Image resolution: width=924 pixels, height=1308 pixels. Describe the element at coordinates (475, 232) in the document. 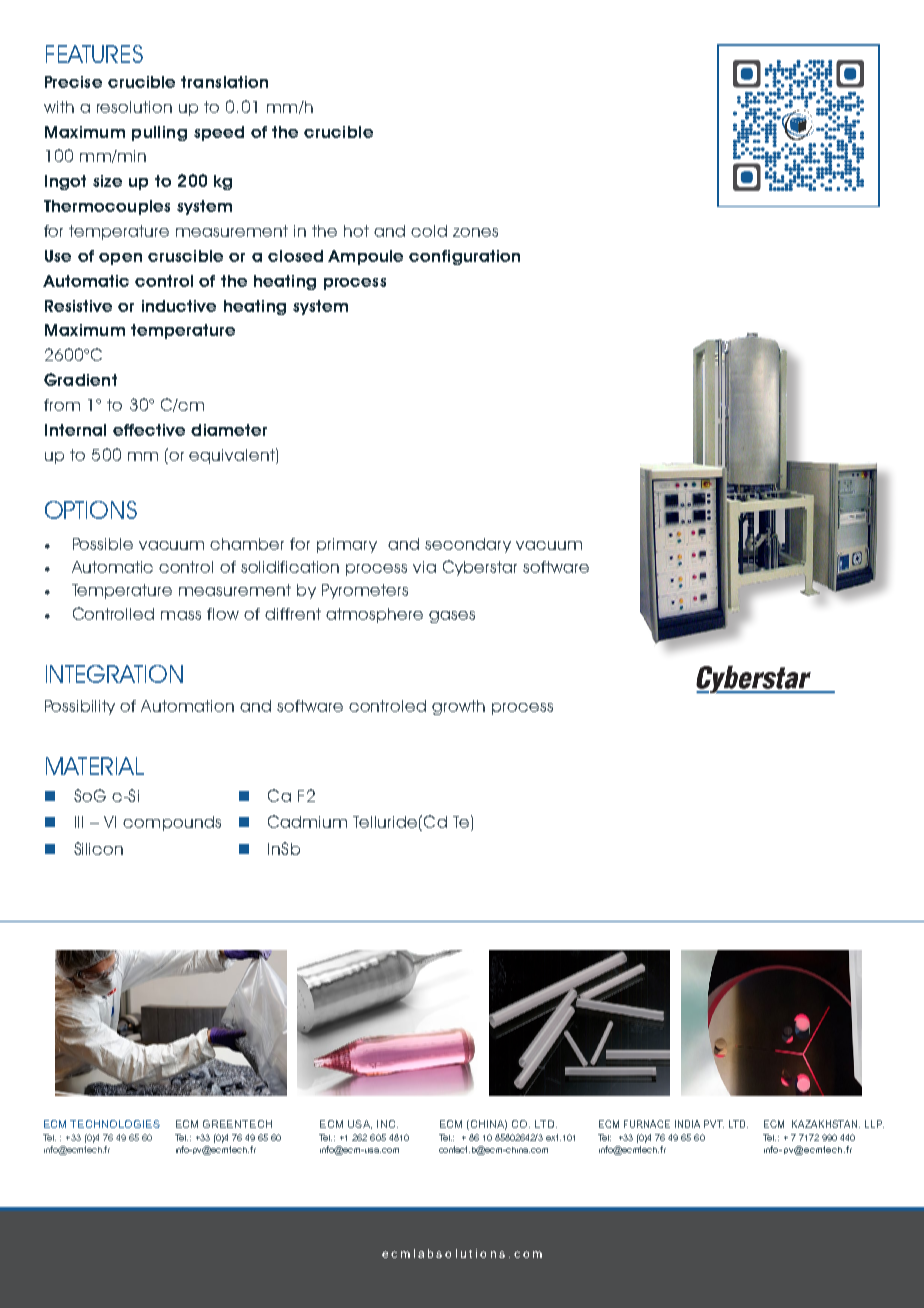

I see `zones` at that location.
